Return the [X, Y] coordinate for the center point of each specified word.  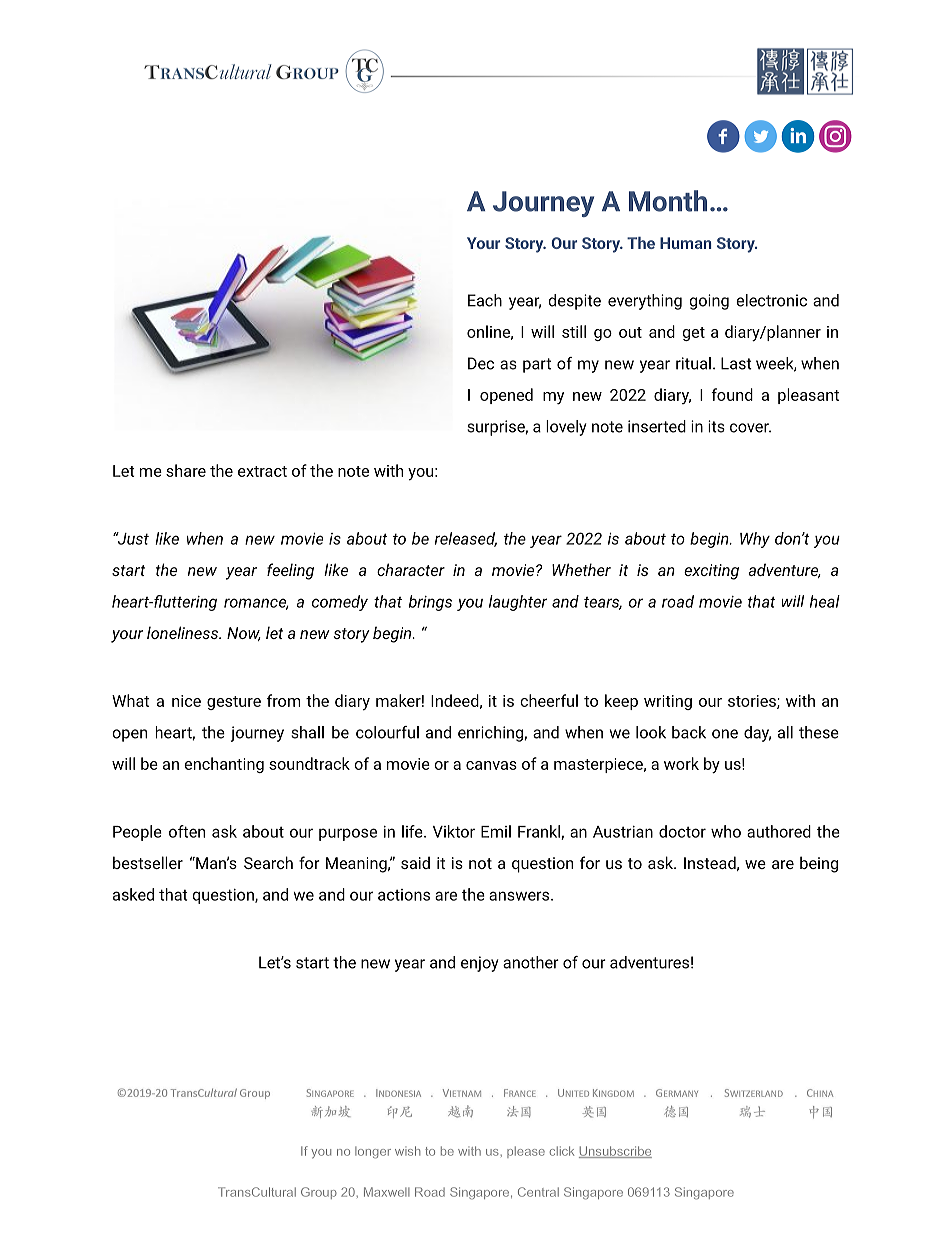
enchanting [224, 765]
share [186, 470]
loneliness [184, 632]
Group [319, 1193]
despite [574, 302]
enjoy [480, 964]
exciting [711, 572]
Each [485, 300]
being [819, 864]
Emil [496, 831]
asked [133, 894]
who [726, 831]
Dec [481, 363]
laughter [518, 603]
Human [685, 243]
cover [750, 428]
